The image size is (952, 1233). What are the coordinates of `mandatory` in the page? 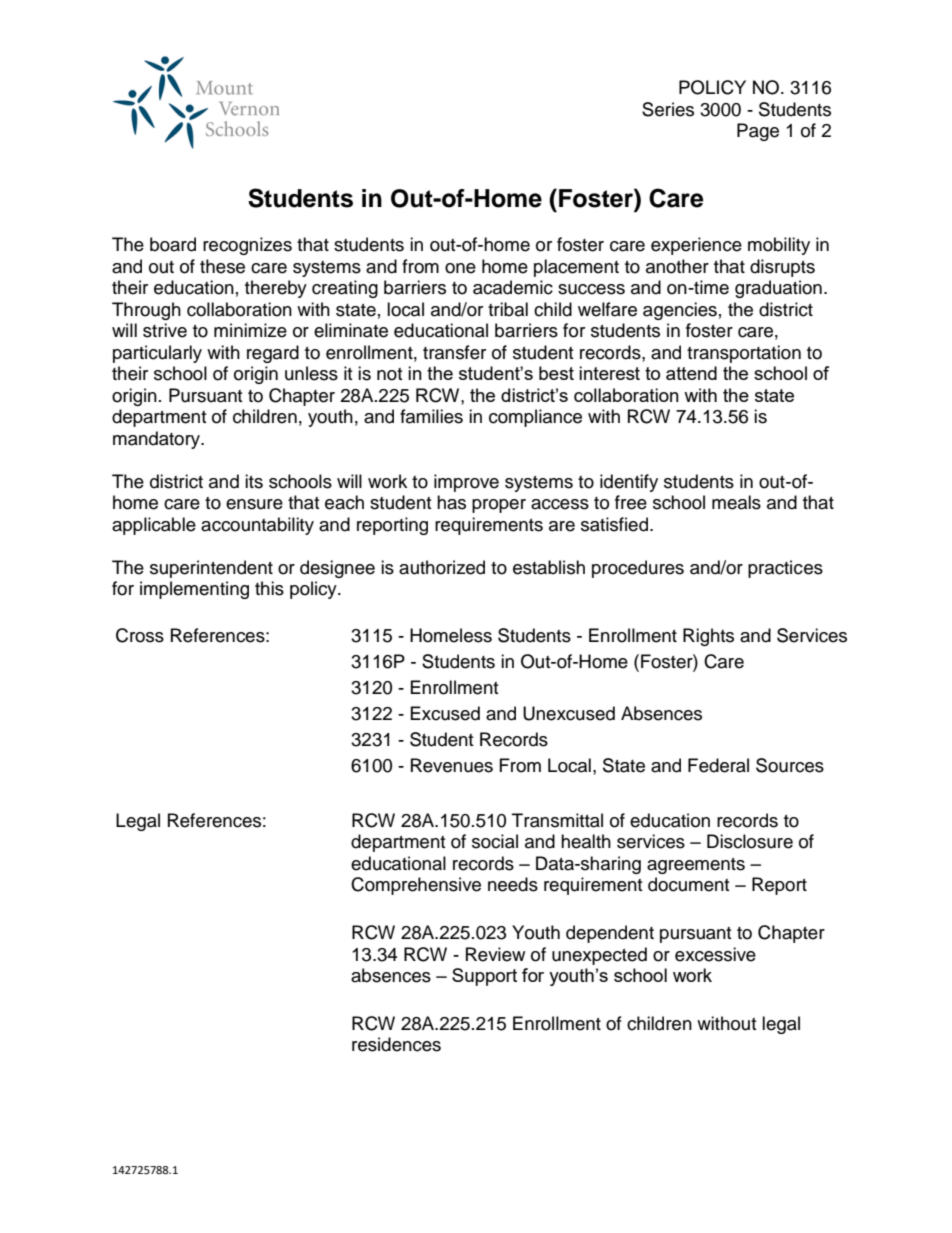 It's located at (158, 440).
